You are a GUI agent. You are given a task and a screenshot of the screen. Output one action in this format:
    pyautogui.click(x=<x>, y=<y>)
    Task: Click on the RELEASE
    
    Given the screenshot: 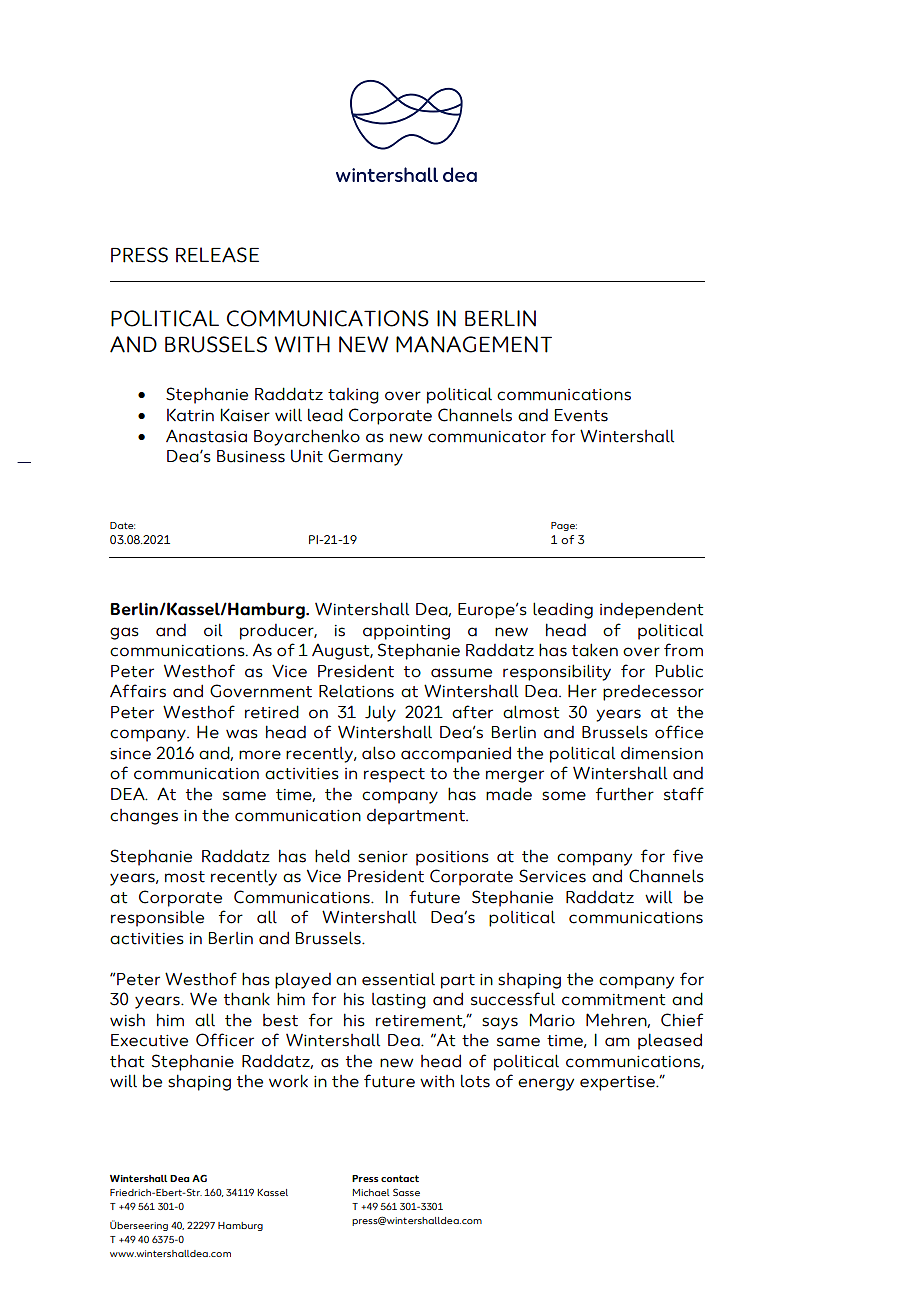 What is the action you would take?
    pyautogui.click(x=217, y=255)
